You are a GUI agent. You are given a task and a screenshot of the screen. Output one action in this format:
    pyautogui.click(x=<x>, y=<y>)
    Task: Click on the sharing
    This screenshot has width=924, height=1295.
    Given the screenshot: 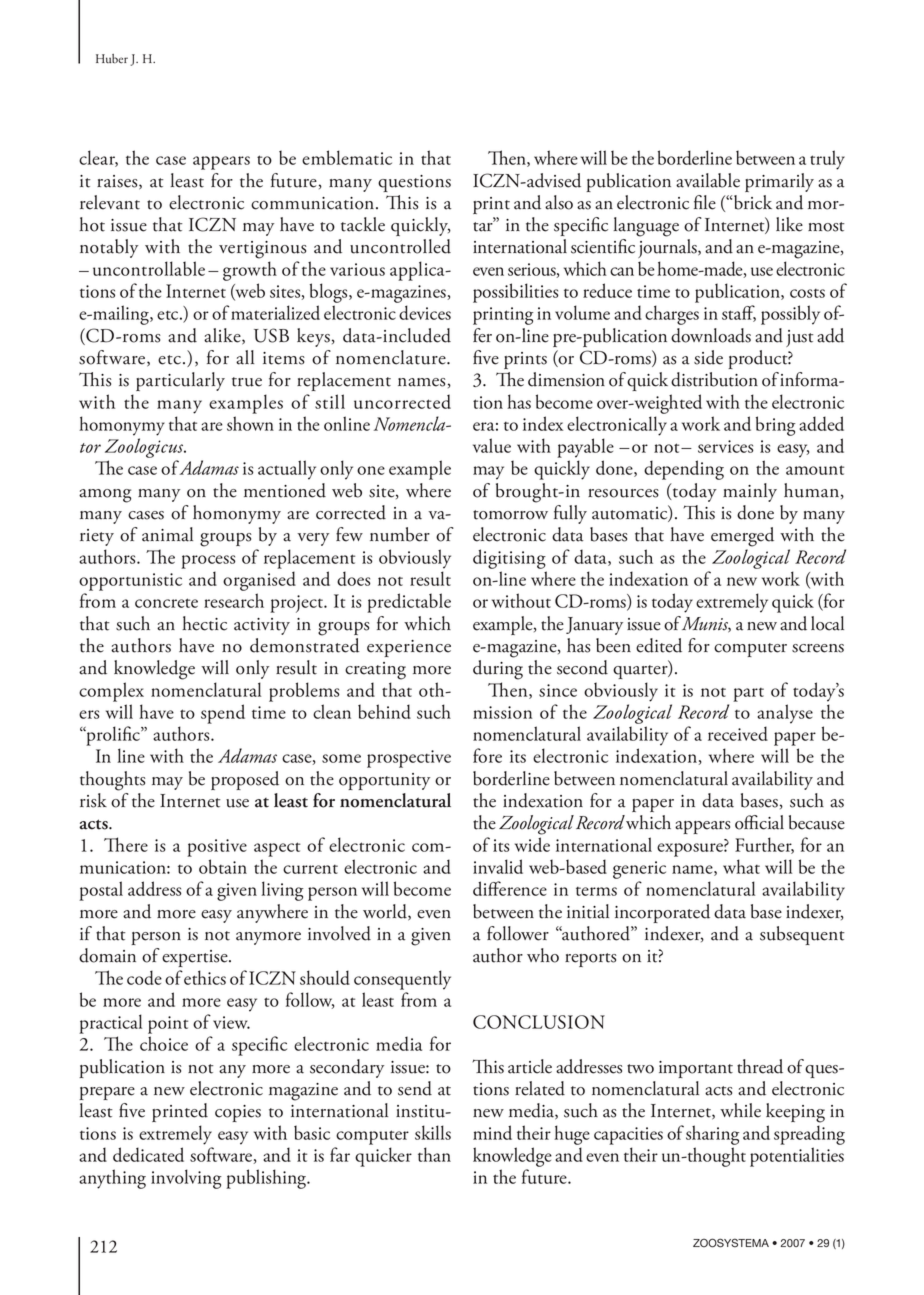 What is the action you would take?
    pyautogui.click(x=712, y=1135)
